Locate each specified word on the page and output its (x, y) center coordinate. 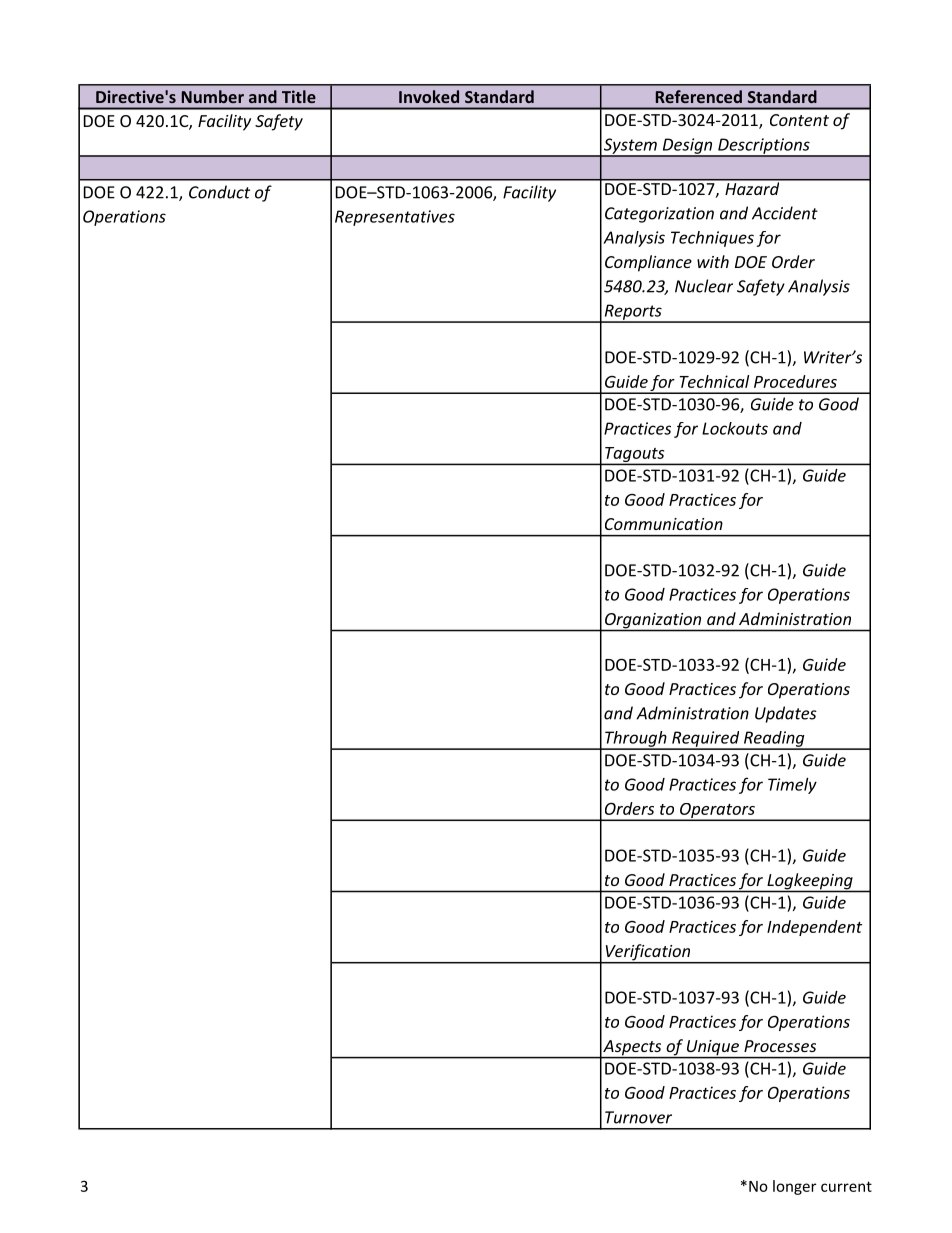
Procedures (795, 381)
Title (299, 96)
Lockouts (735, 428)
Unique (712, 1049)
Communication (664, 524)
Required (706, 740)
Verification (648, 953)
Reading (774, 740)
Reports (633, 313)
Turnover (638, 1117)
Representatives (395, 218)
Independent (814, 928)
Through (636, 740)
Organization (653, 622)
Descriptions (764, 147)
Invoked (429, 96)
